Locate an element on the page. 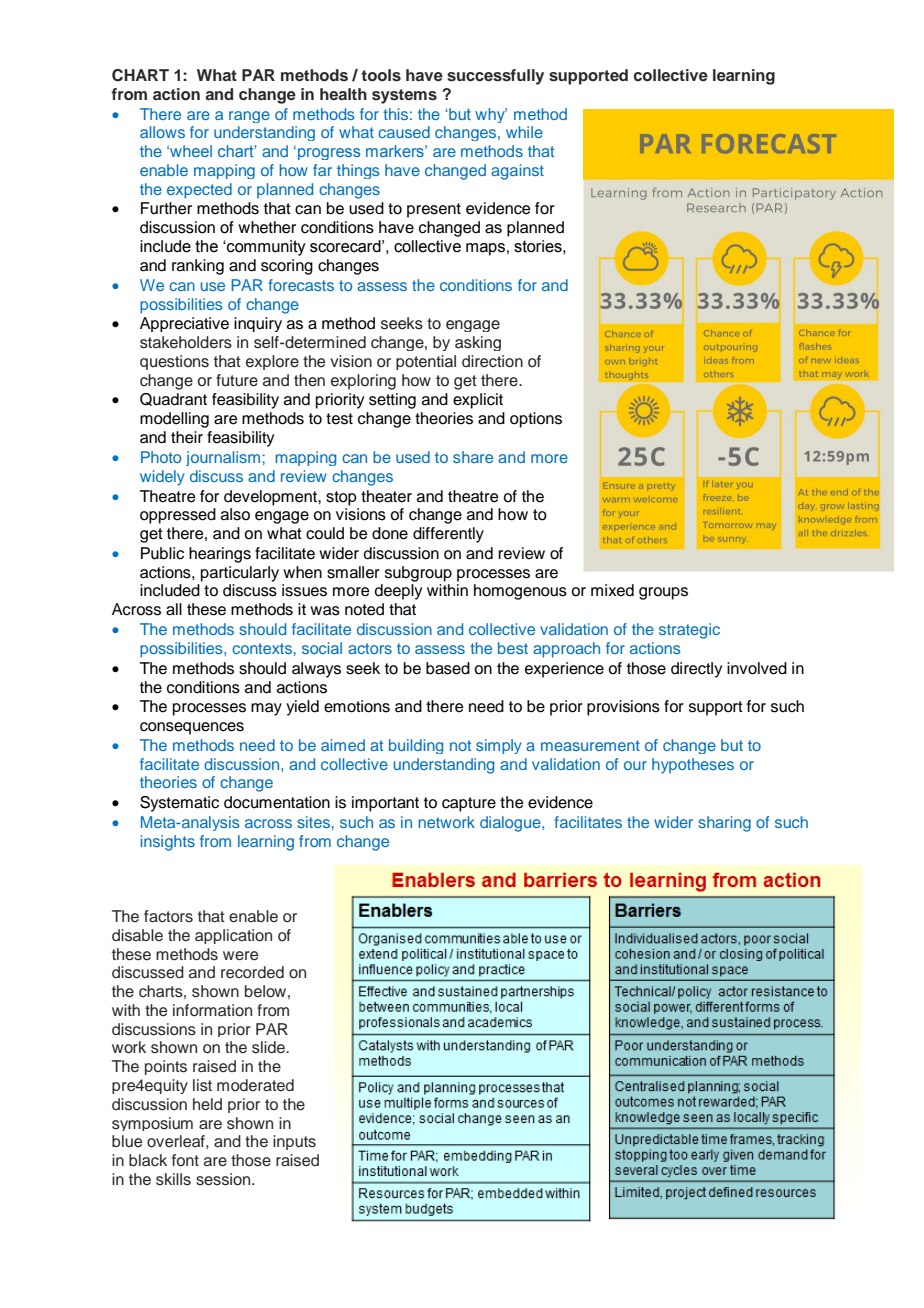 This document has width=924, height=1308. contexts is located at coordinates (262, 648).
